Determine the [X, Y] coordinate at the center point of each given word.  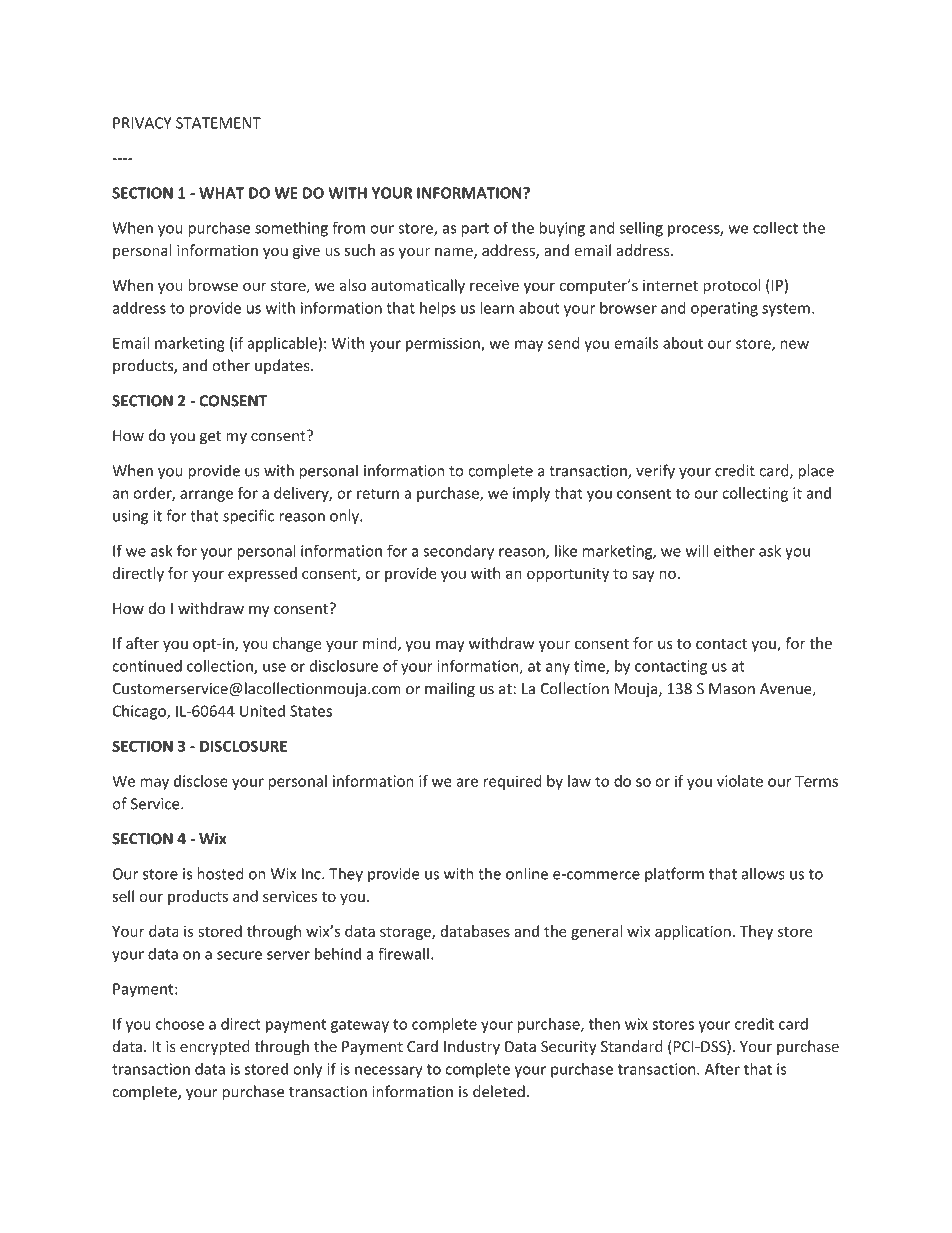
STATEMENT [218, 123]
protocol [732, 286]
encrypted [215, 1047]
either [734, 550]
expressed [262, 574]
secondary [458, 552]
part [475, 230]
